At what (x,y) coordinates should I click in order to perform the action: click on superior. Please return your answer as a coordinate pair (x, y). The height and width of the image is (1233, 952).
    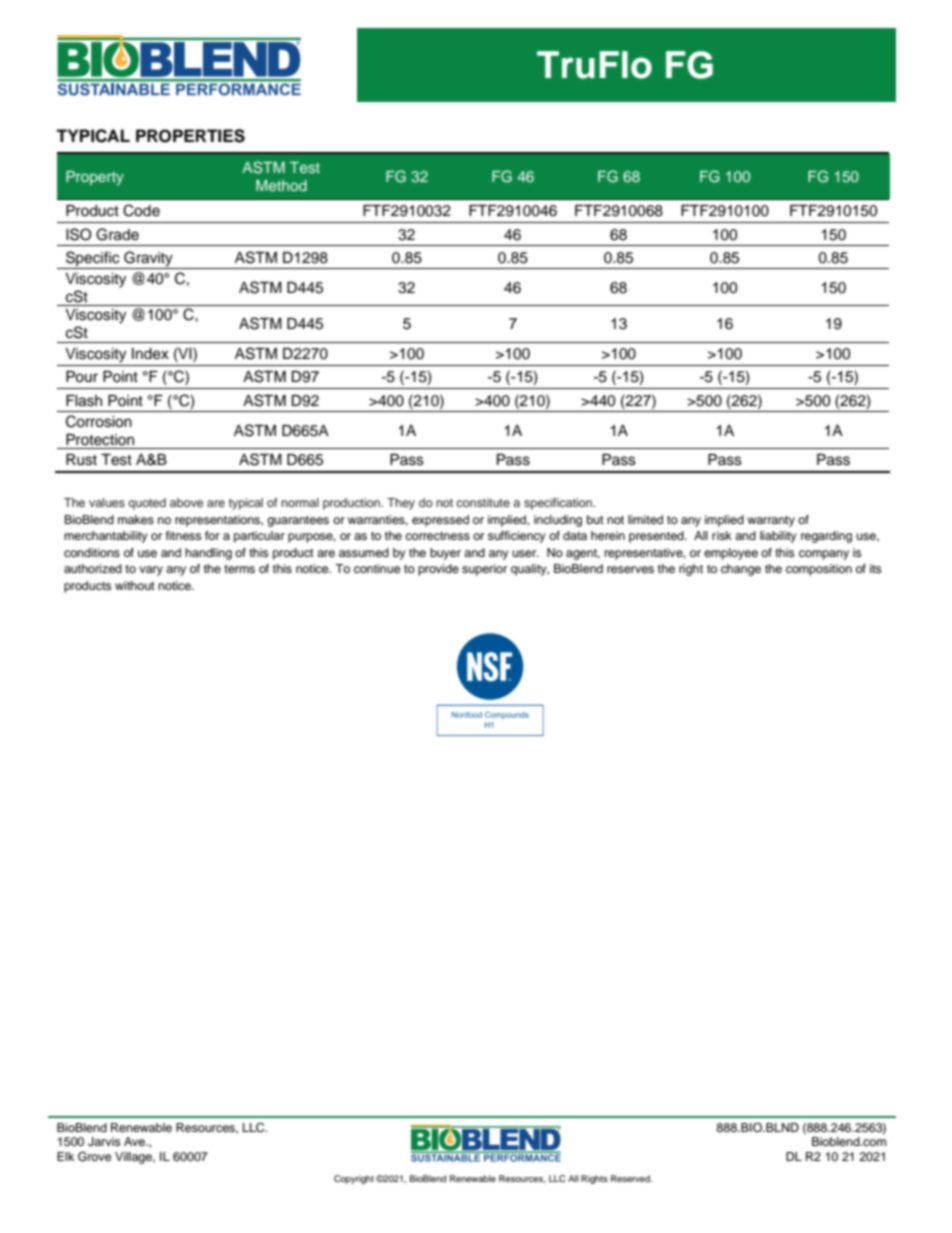
    Looking at the image, I should click on (484, 570).
